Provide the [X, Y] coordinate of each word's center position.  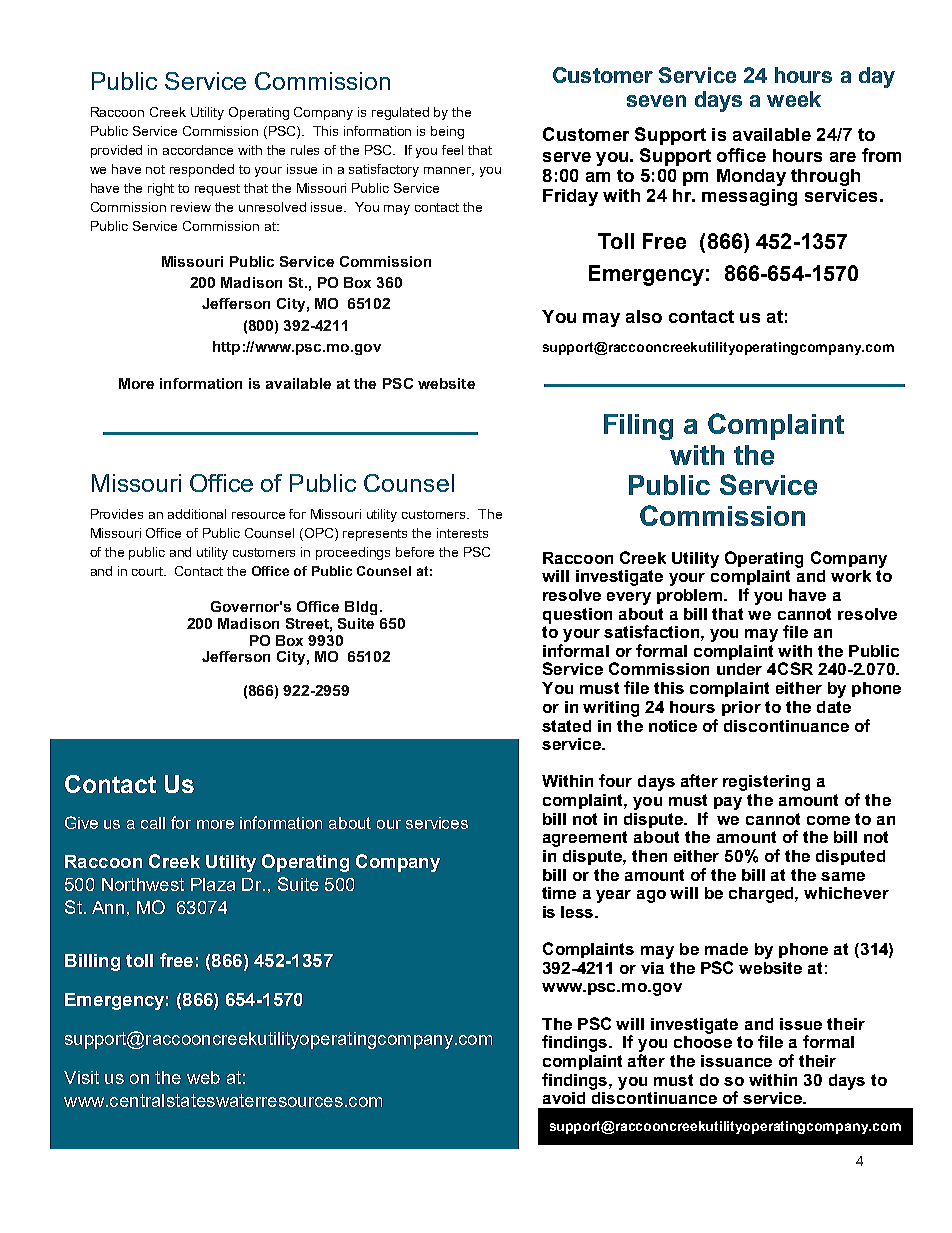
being [447, 132]
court [149, 571]
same [843, 876]
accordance [198, 150]
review [191, 207]
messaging [749, 197]
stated [566, 726]
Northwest [143, 884]
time [559, 893]
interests [462, 533]
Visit [81, 1077]
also [644, 316]
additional [197, 514]
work [851, 576]
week [794, 99]
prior [741, 708]
